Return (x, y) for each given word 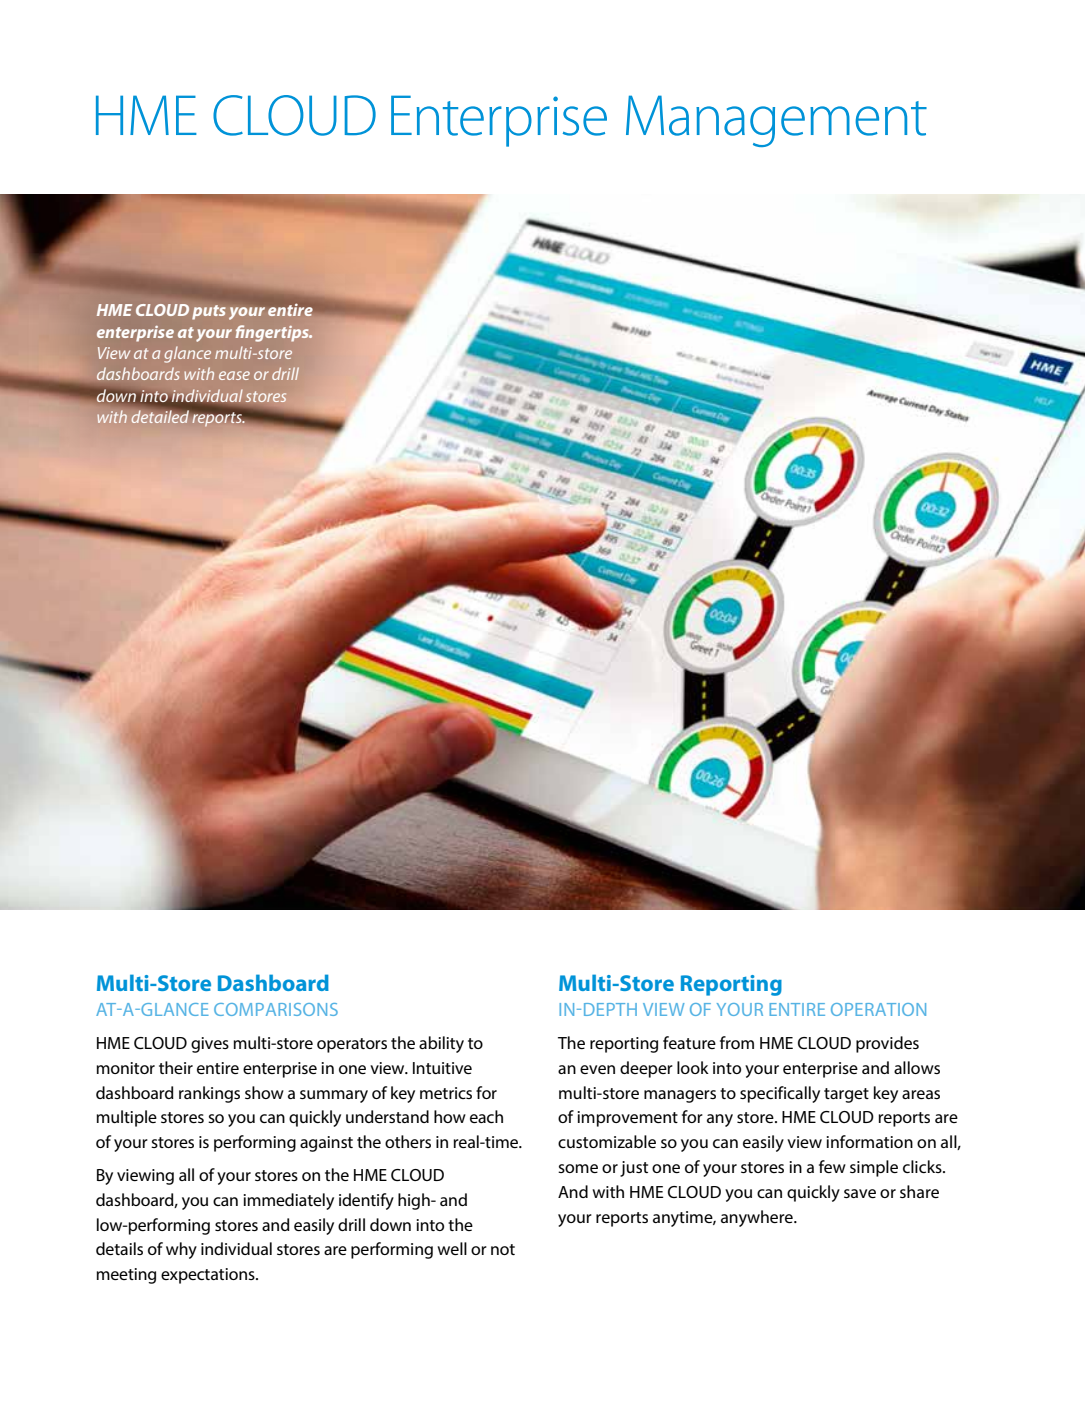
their (176, 1067)
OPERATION (878, 1009)
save (860, 1193)
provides (887, 1044)
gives (210, 1045)
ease (234, 375)
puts (209, 312)
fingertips (273, 333)
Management (776, 121)
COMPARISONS (276, 1009)
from (737, 1042)
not (503, 1249)
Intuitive (442, 1068)
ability (441, 1044)
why (181, 1250)
